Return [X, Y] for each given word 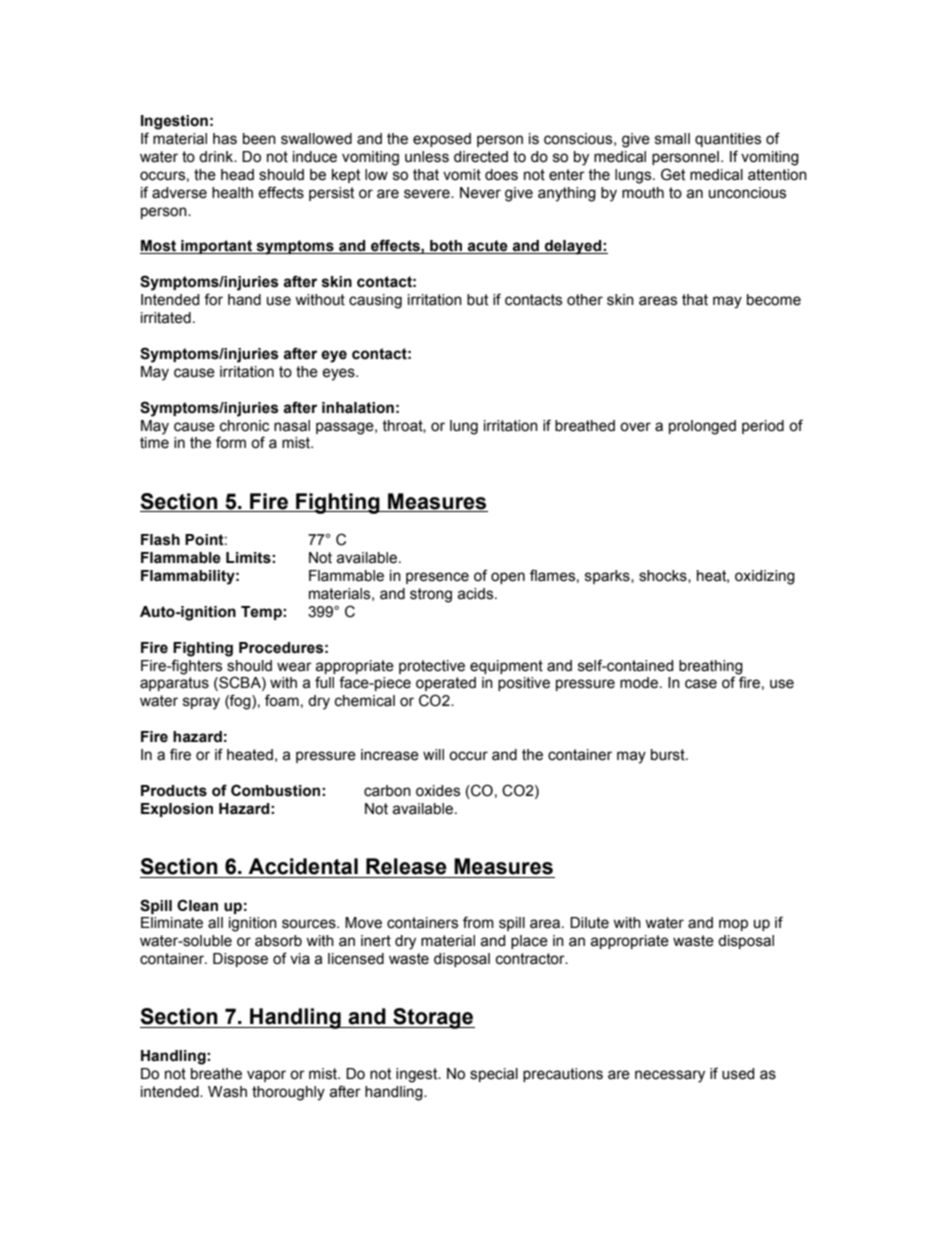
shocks [664, 576]
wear [294, 667]
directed [481, 157]
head [237, 175]
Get [673, 174]
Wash [227, 1092]
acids [476, 594]
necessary [670, 1076]
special [494, 1075]
